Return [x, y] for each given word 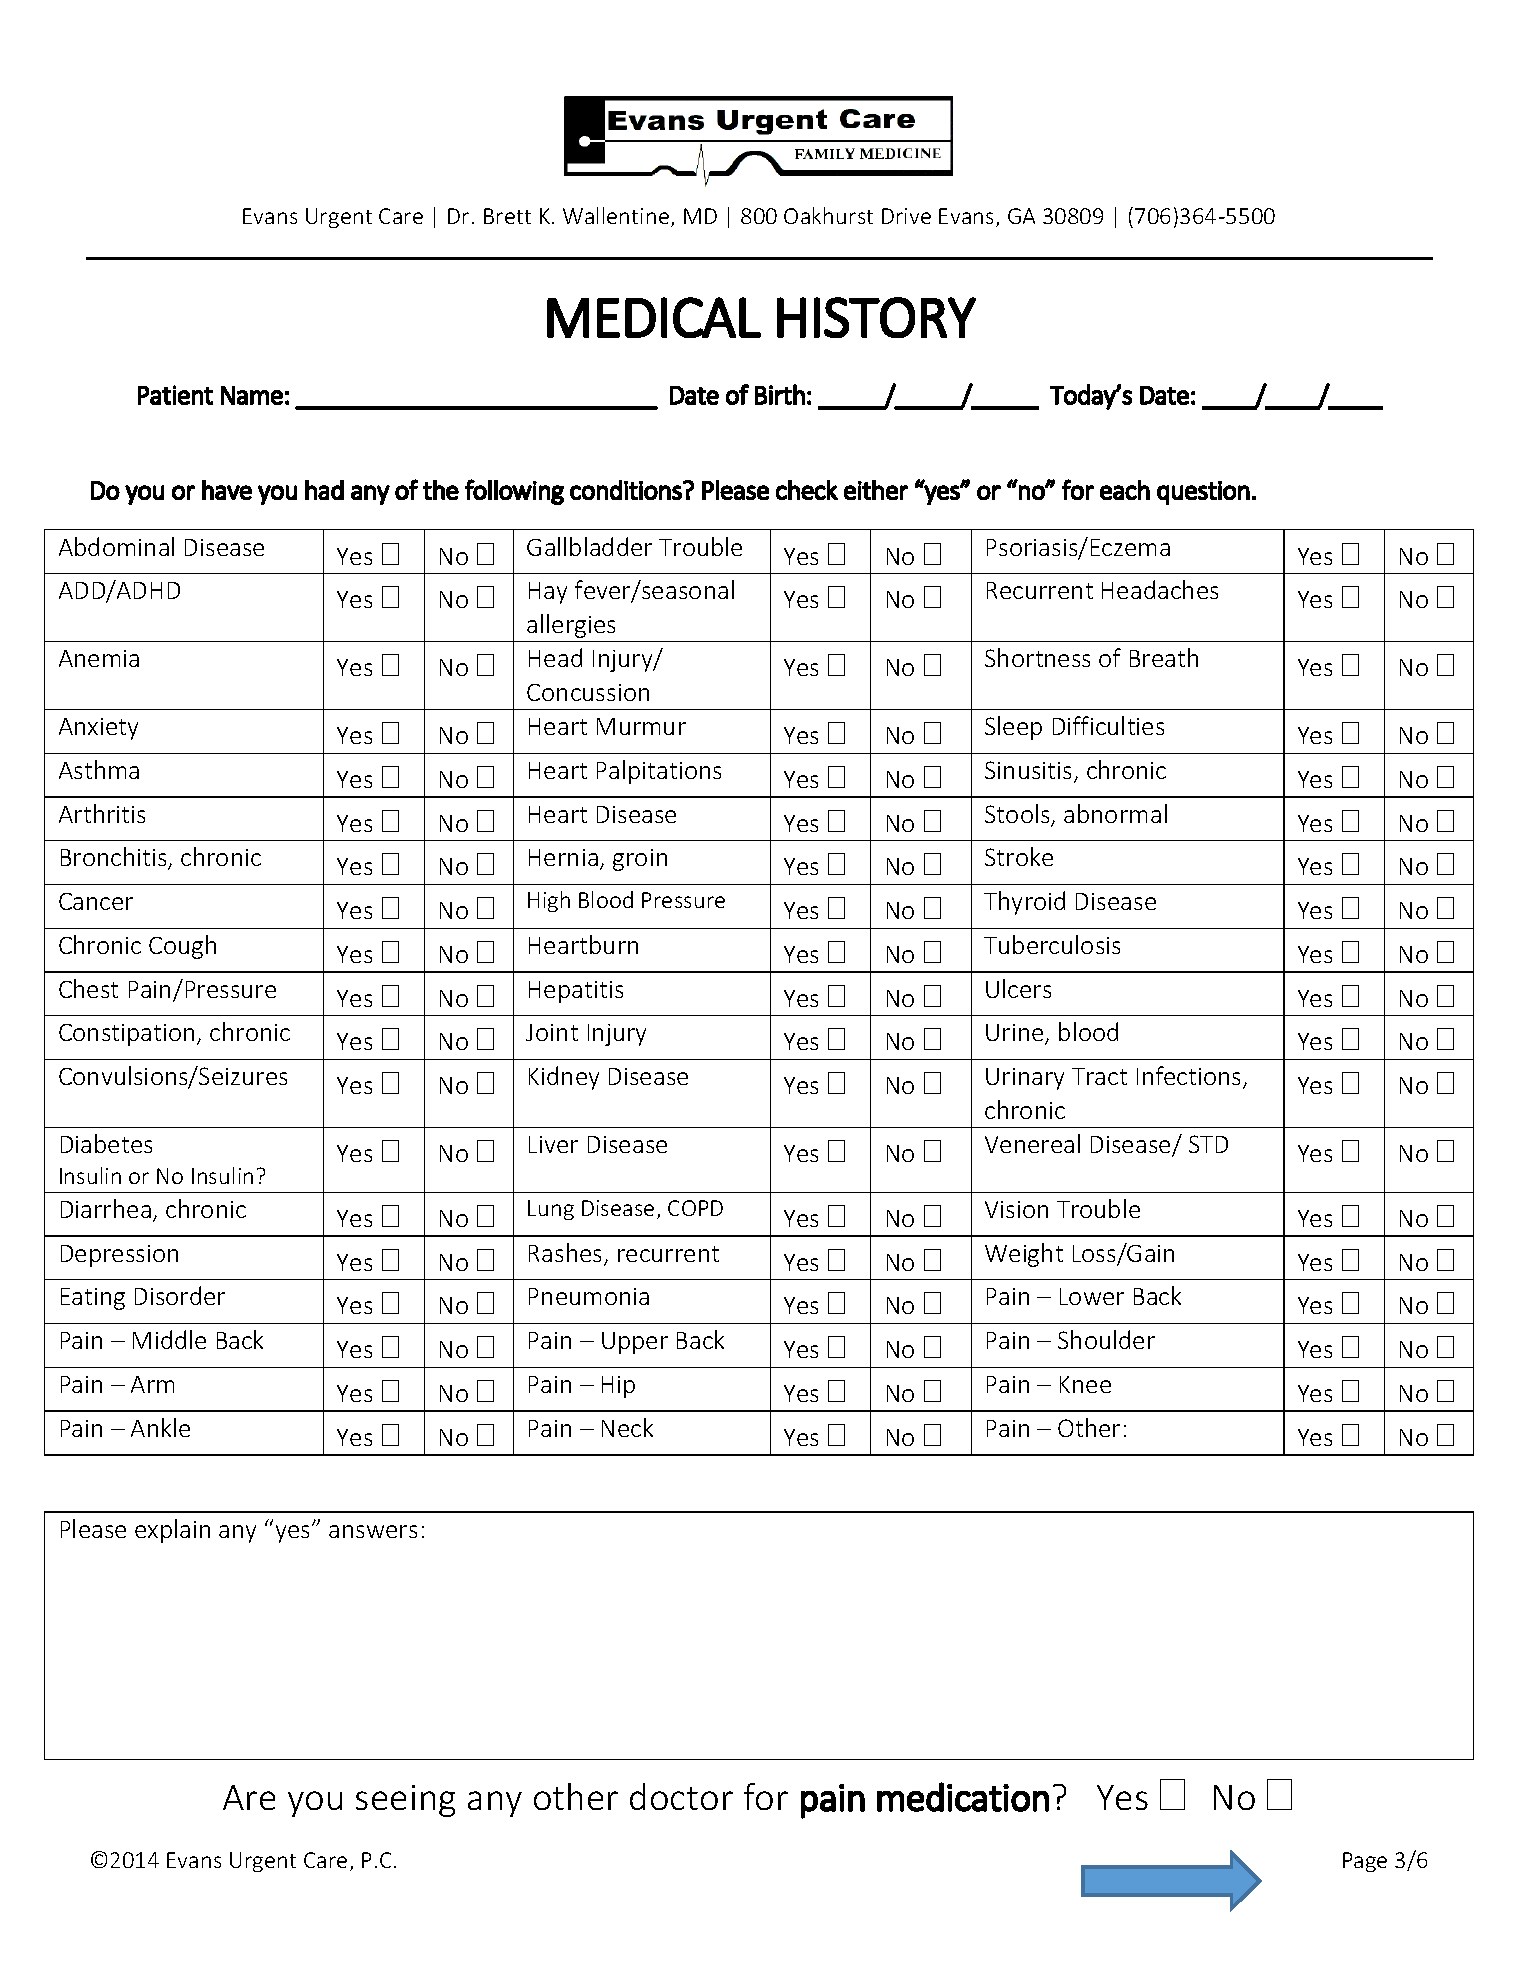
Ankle [160, 1427]
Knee [1085, 1384]
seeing [405, 1801]
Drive [906, 216]
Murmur [641, 726]
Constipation [126, 1035]
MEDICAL [654, 317]
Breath [1164, 657]
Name [252, 395]
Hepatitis [576, 992]
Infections [1188, 1075]
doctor [681, 1796]
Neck [627, 1427]
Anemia [99, 658]
